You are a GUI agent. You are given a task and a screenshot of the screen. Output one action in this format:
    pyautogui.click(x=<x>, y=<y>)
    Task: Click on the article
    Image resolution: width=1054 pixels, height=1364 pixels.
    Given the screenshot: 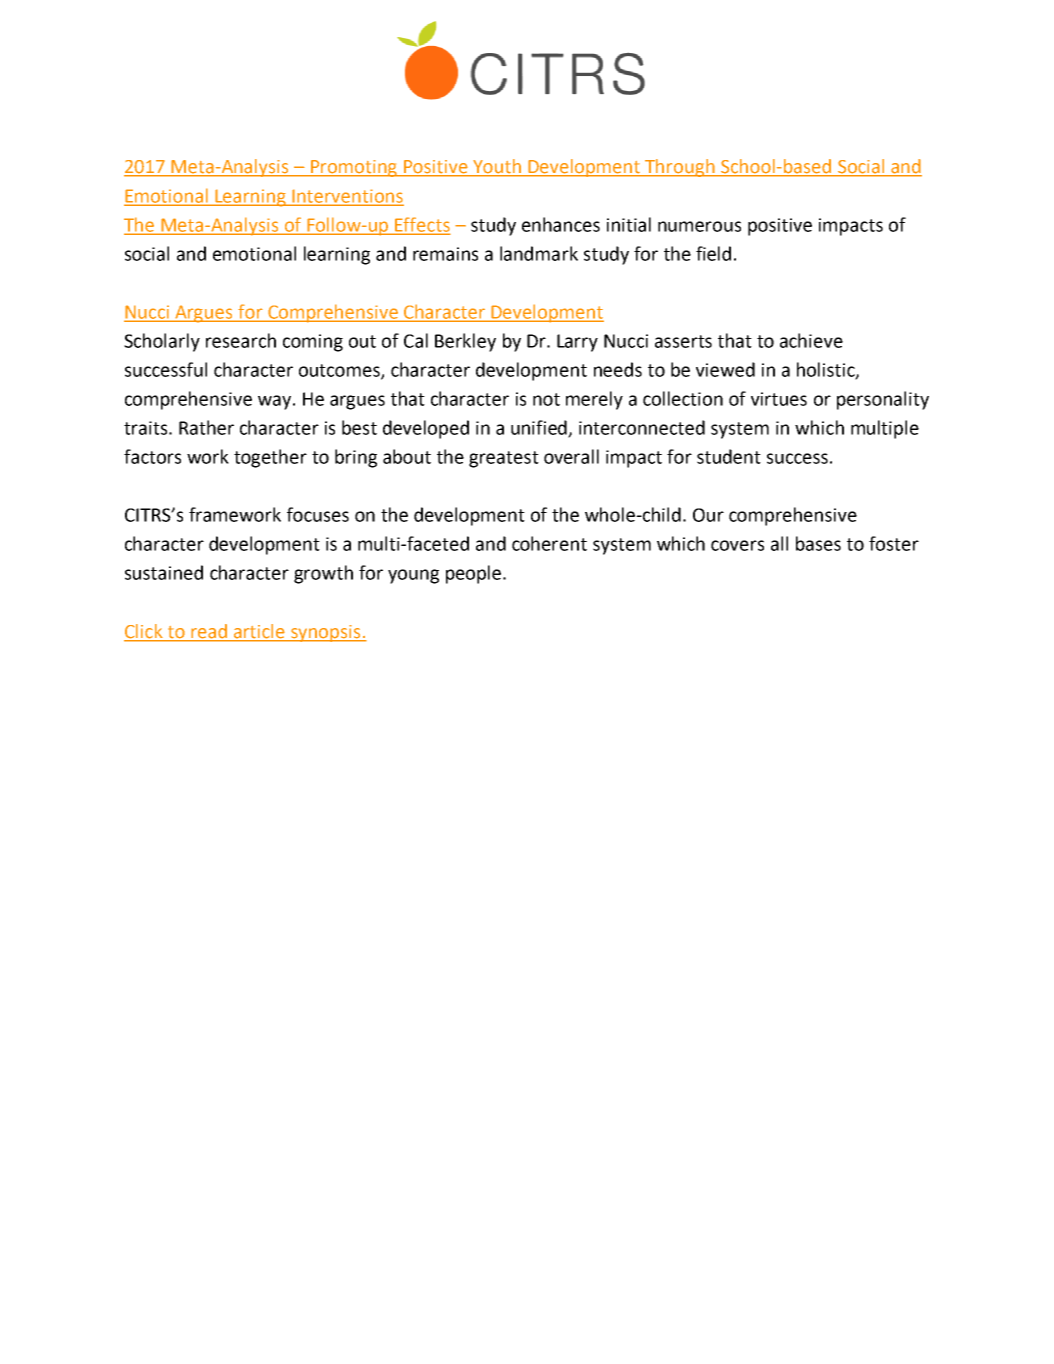 What is the action you would take?
    pyautogui.click(x=259, y=631)
